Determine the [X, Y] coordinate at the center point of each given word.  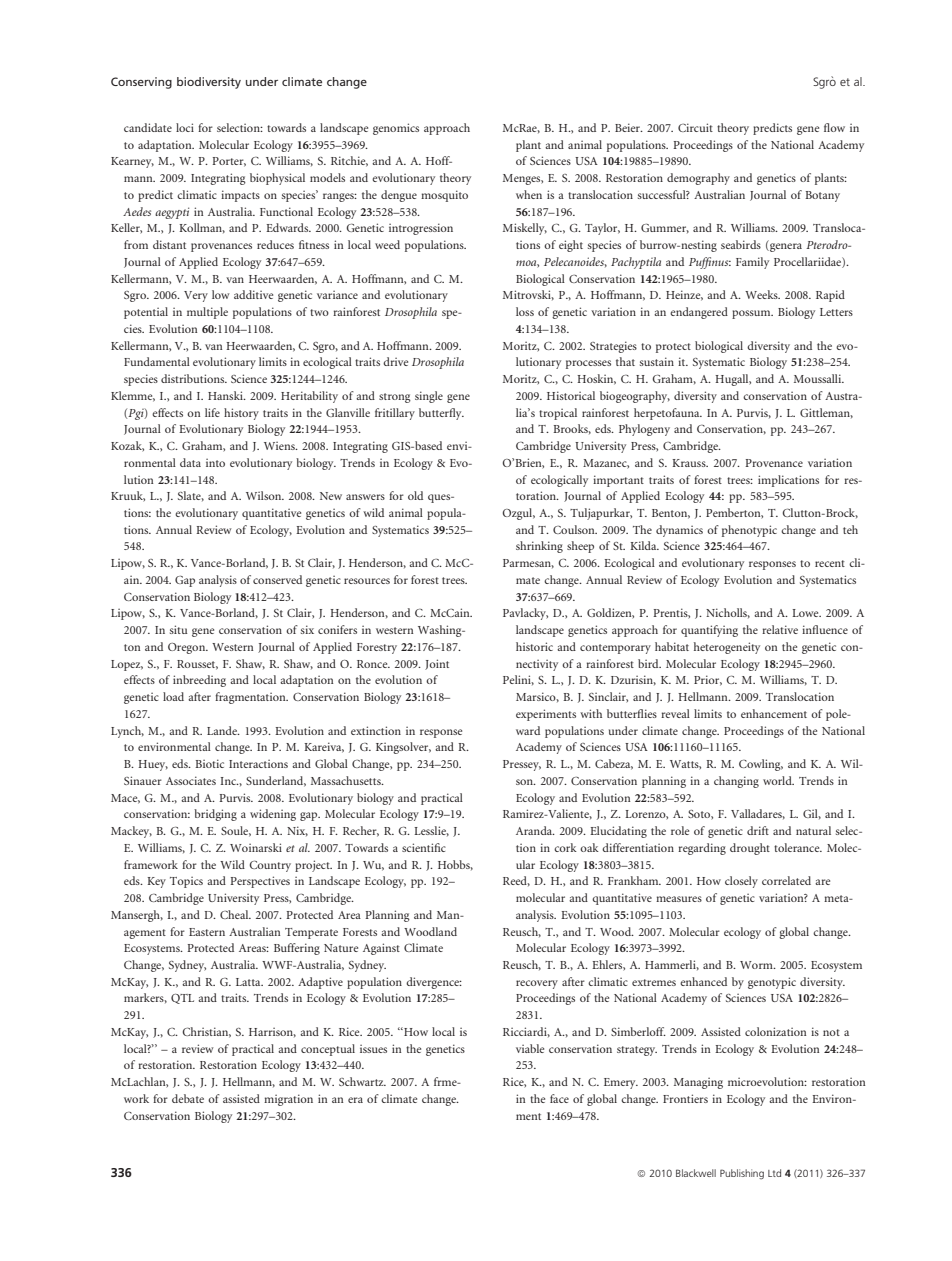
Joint [437, 664]
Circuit [695, 127]
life [212, 412]
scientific [424, 847]
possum [752, 314]
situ [179, 629]
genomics [396, 129]
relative [780, 629]
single [429, 397]
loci [185, 127]
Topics [186, 882]
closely [741, 882]
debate [188, 1098]
